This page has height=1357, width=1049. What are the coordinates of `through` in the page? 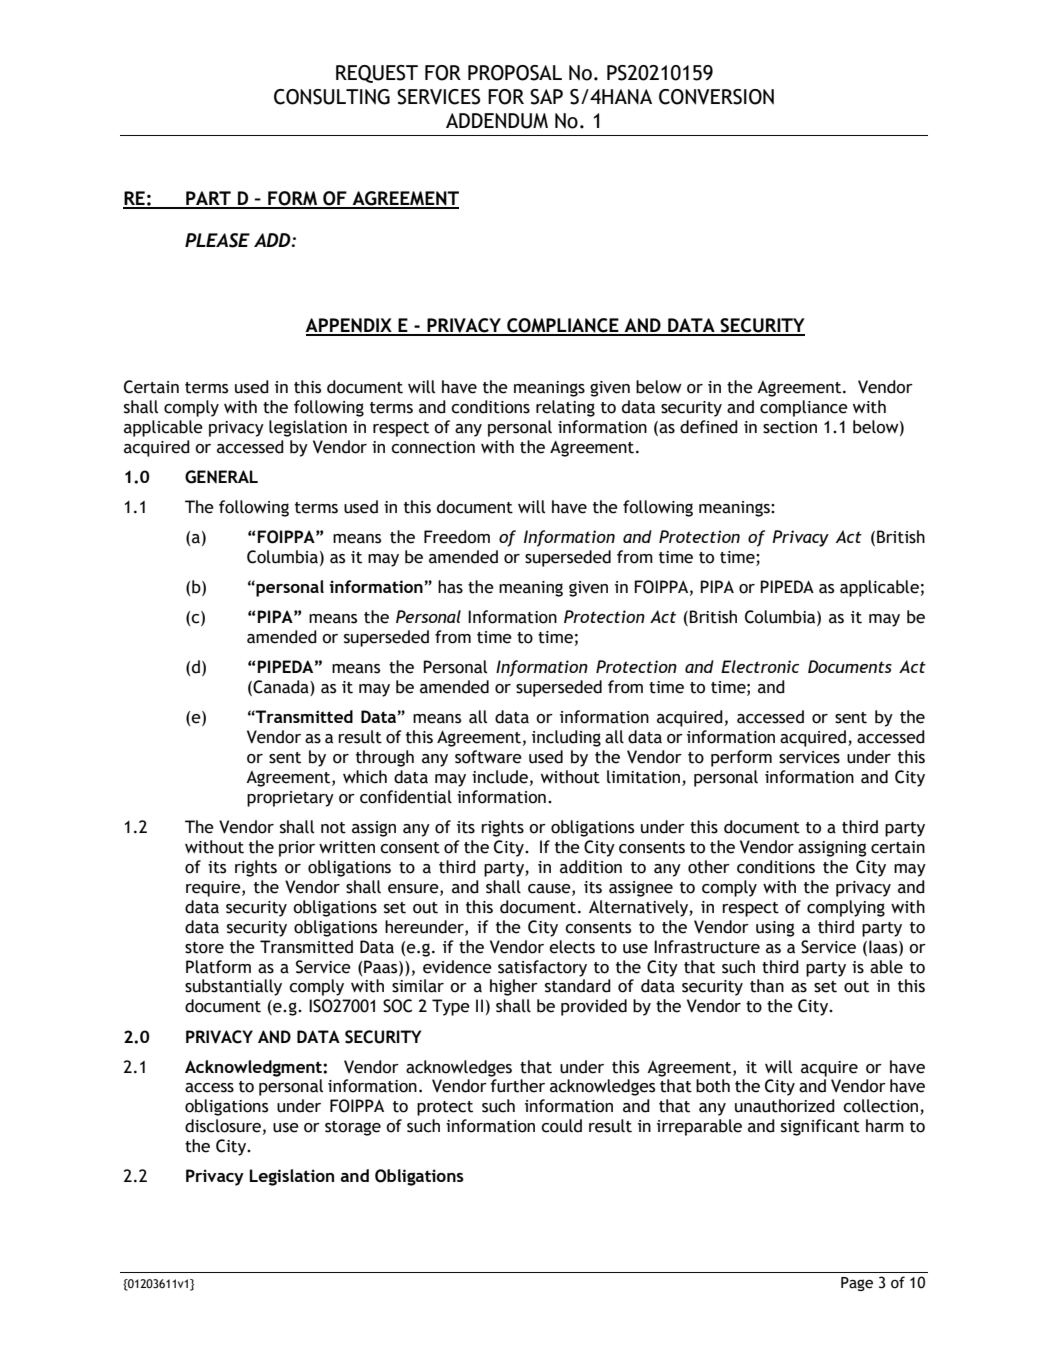 It's located at (385, 758).
